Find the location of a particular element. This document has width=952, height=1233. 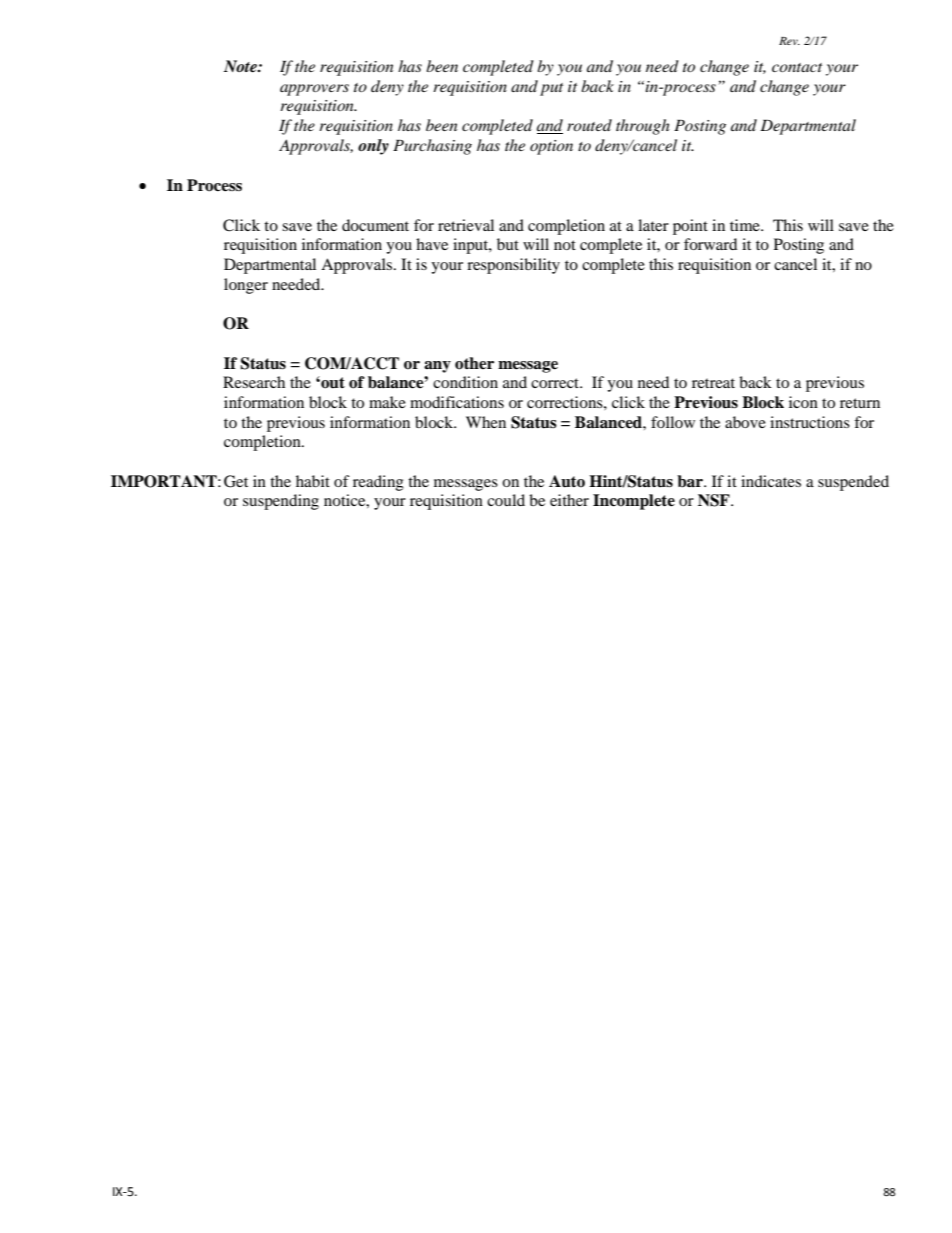

condition is located at coordinates (465, 382).
